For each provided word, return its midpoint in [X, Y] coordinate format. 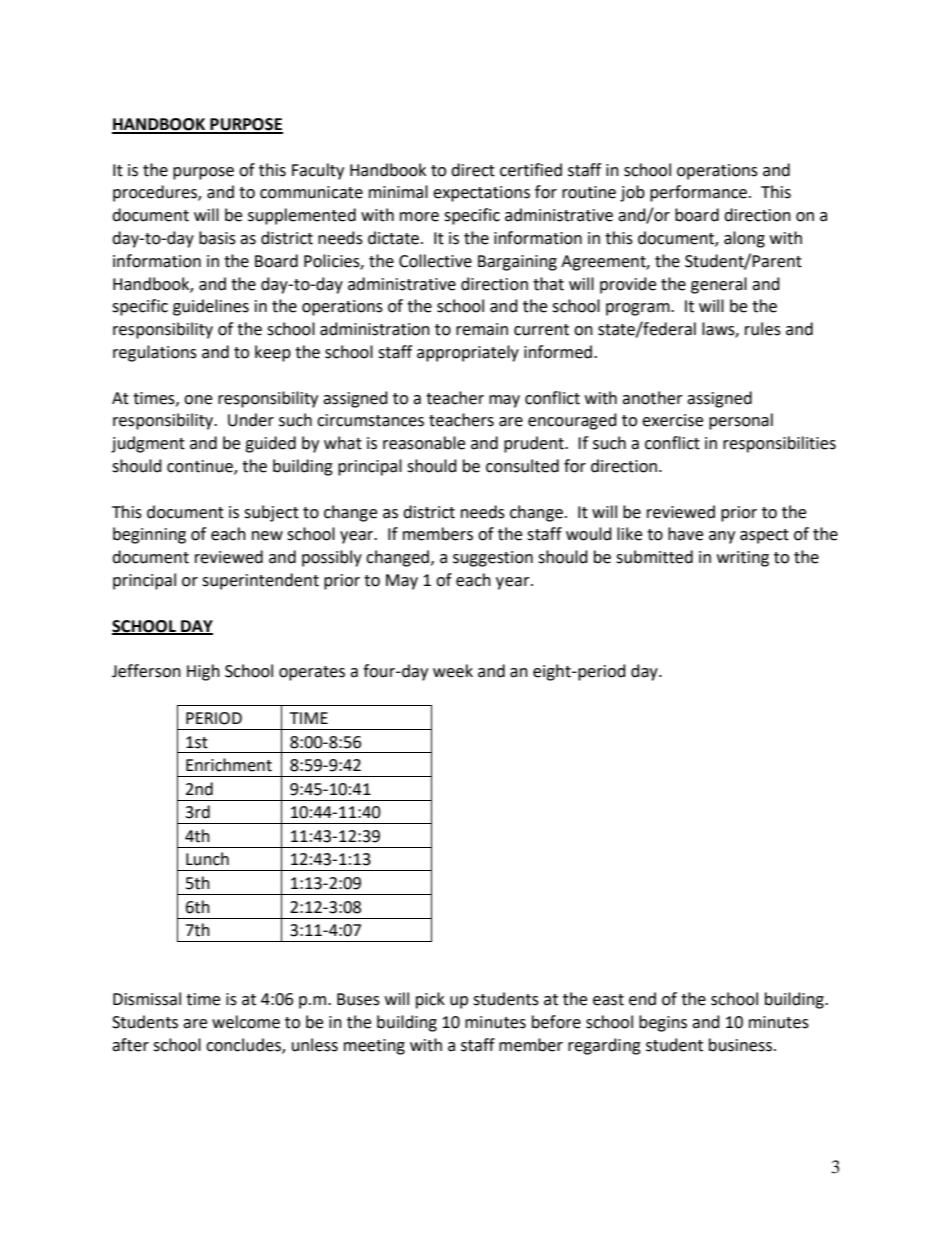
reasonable [424, 443]
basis [217, 238]
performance [698, 193]
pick [430, 1000]
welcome [246, 1022]
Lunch [207, 859]
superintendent [260, 581]
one [198, 400]
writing [743, 559]
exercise [672, 420]
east [608, 1000]
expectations [481, 194]
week [453, 671]
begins [663, 1023]
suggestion [493, 559]
